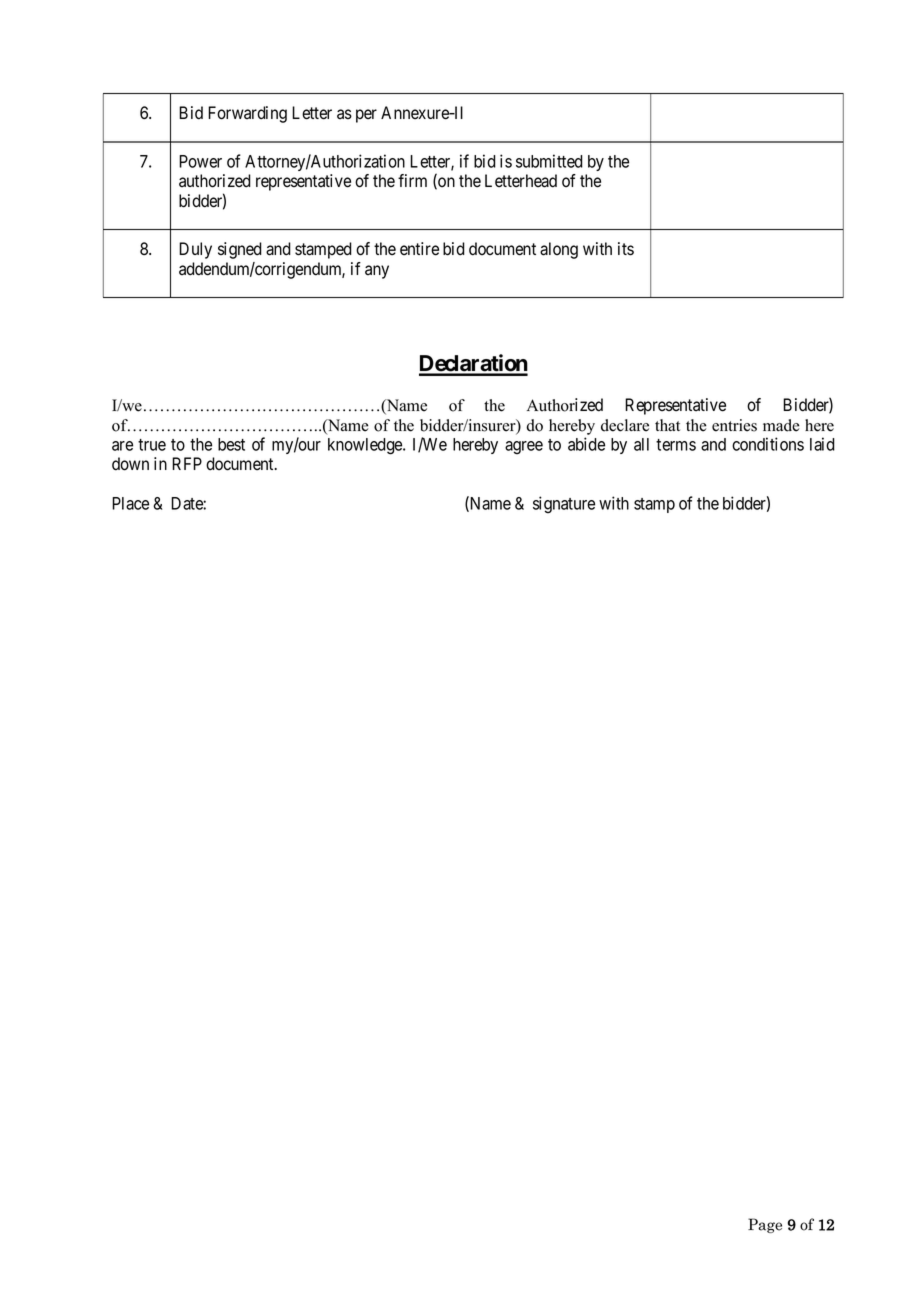 The width and height of the screenshot is (924, 1308). Describe the element at coordinates (187, 463) in the screenshot. I see `RFP` at that location.
